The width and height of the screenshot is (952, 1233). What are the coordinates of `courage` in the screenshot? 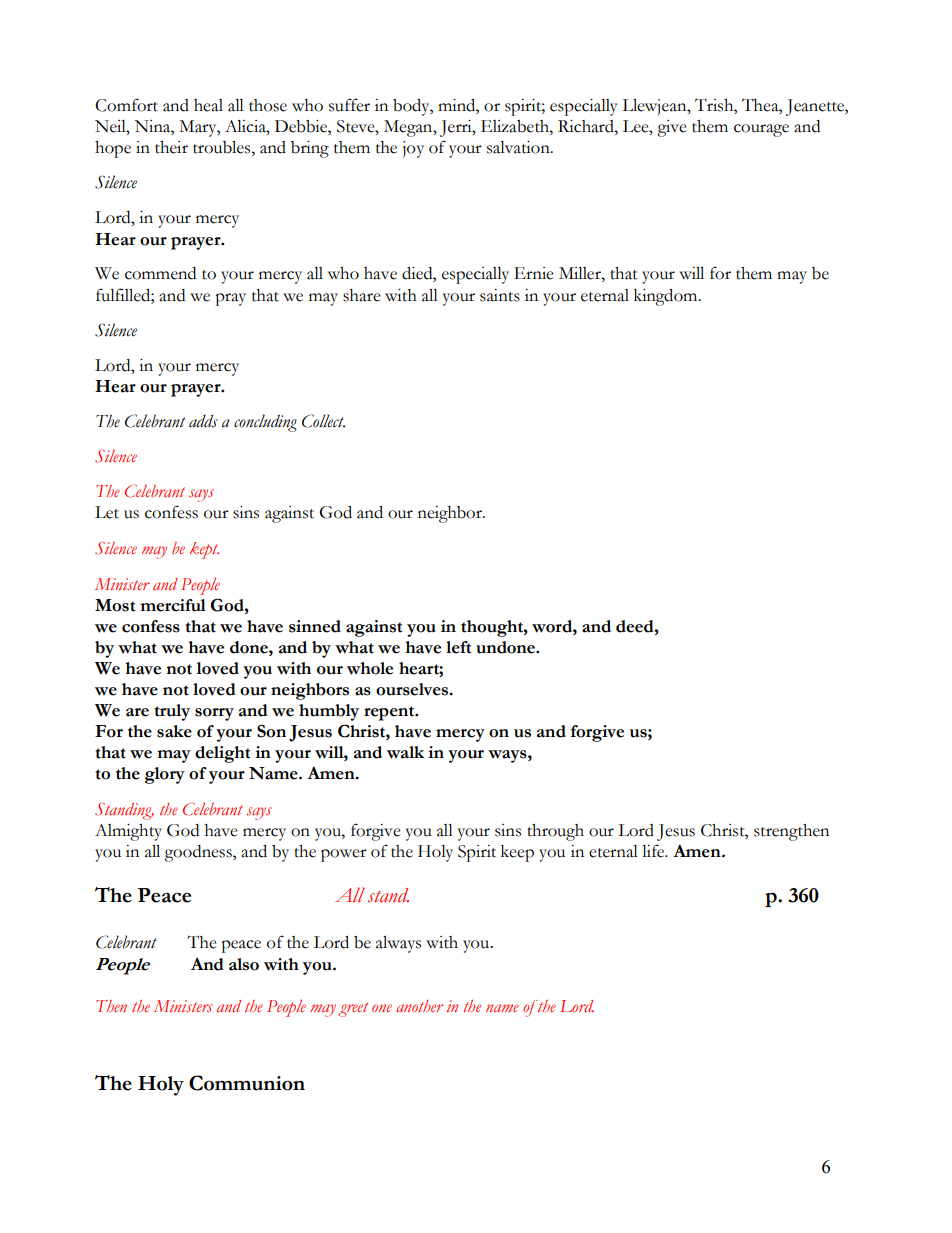 It's located at (761, 130).
